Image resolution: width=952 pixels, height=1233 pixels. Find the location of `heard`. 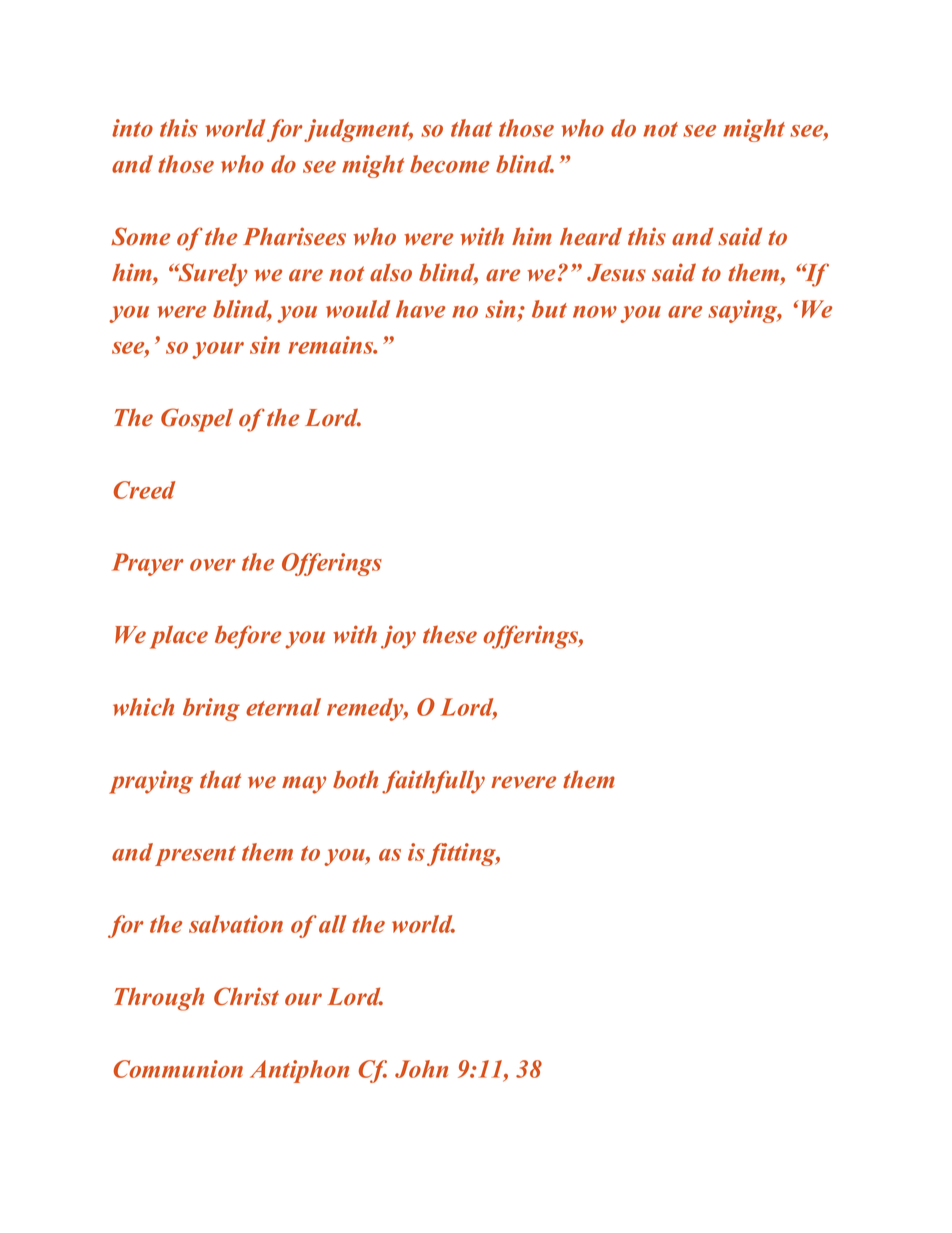

heard is located at coordinates (591, 236).
